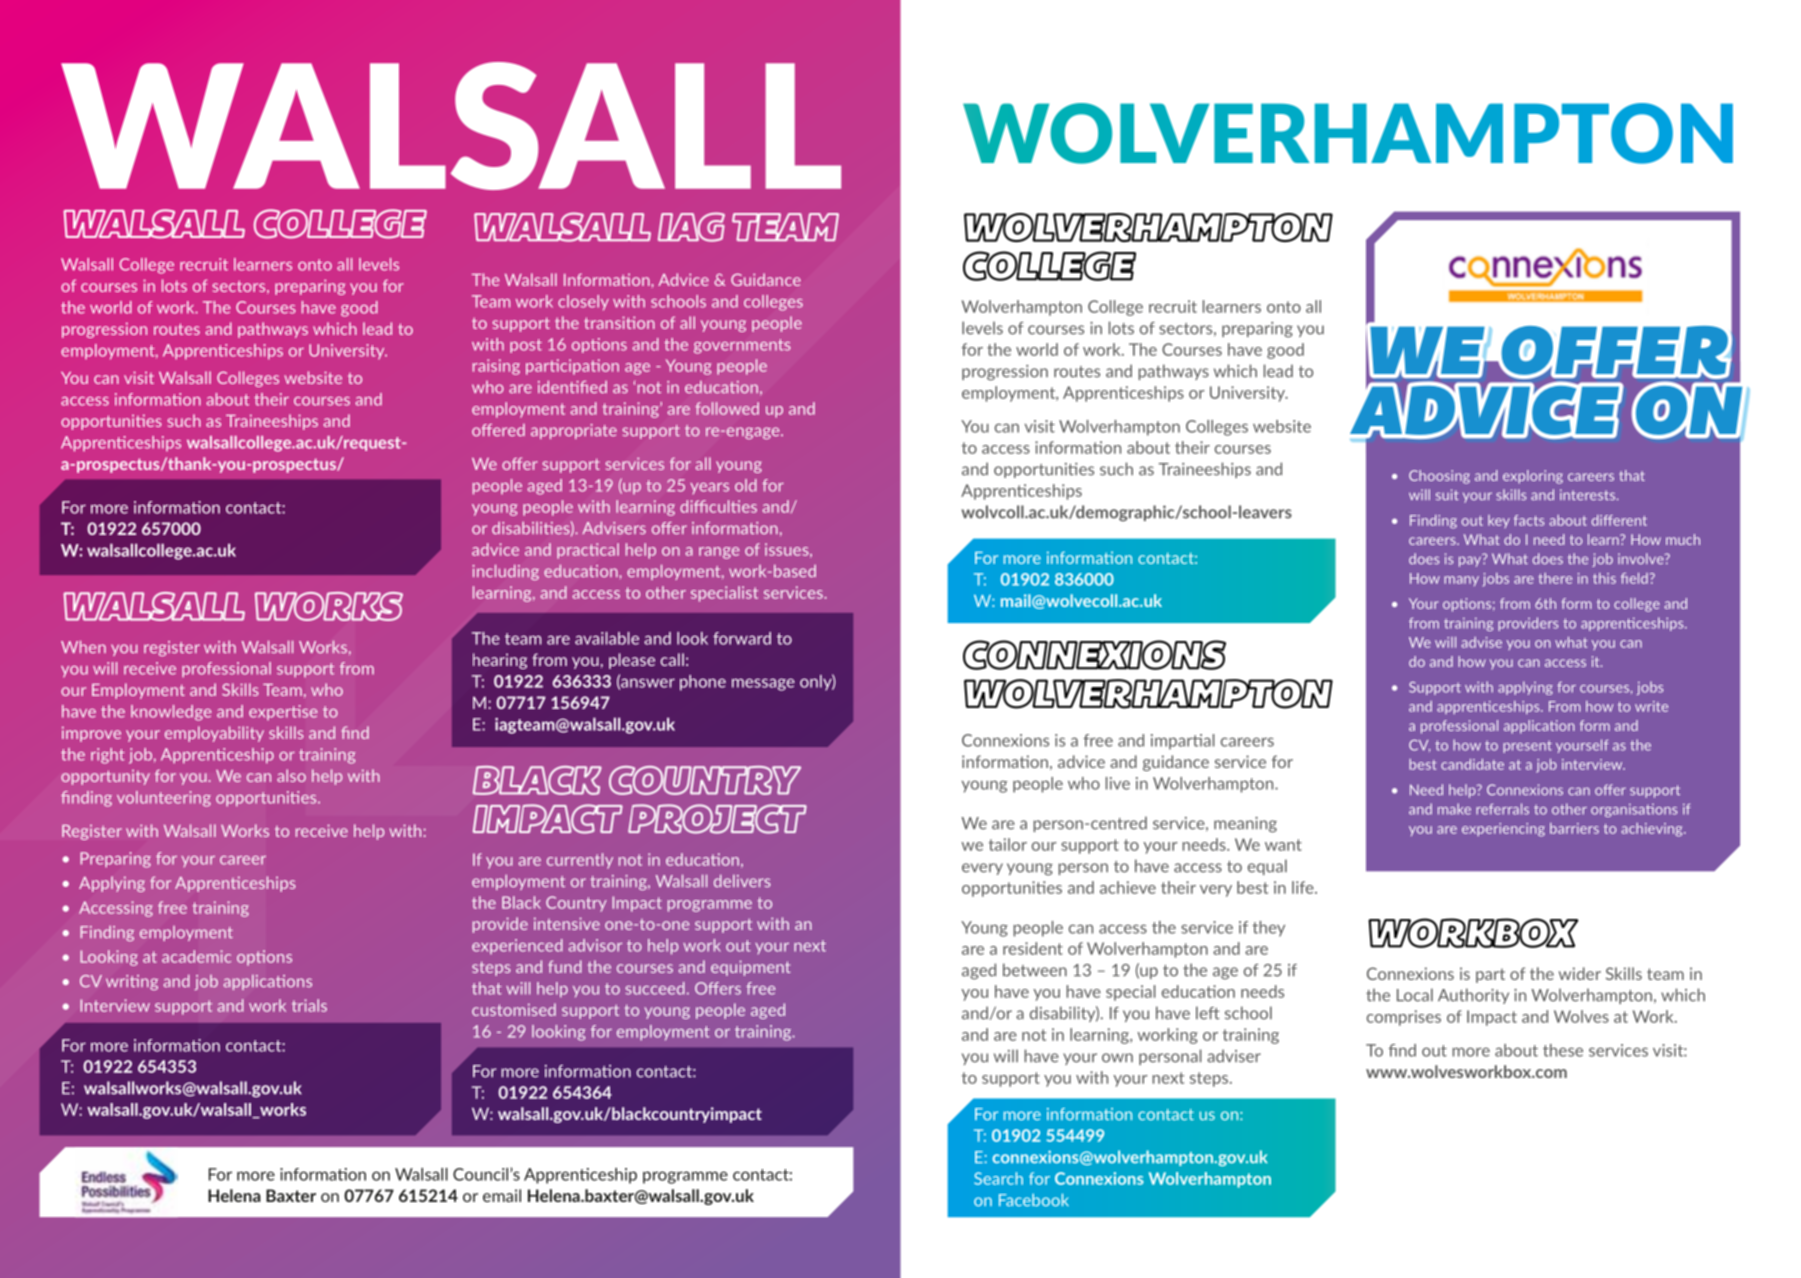  I want to click on employability, so click(214, 734).
